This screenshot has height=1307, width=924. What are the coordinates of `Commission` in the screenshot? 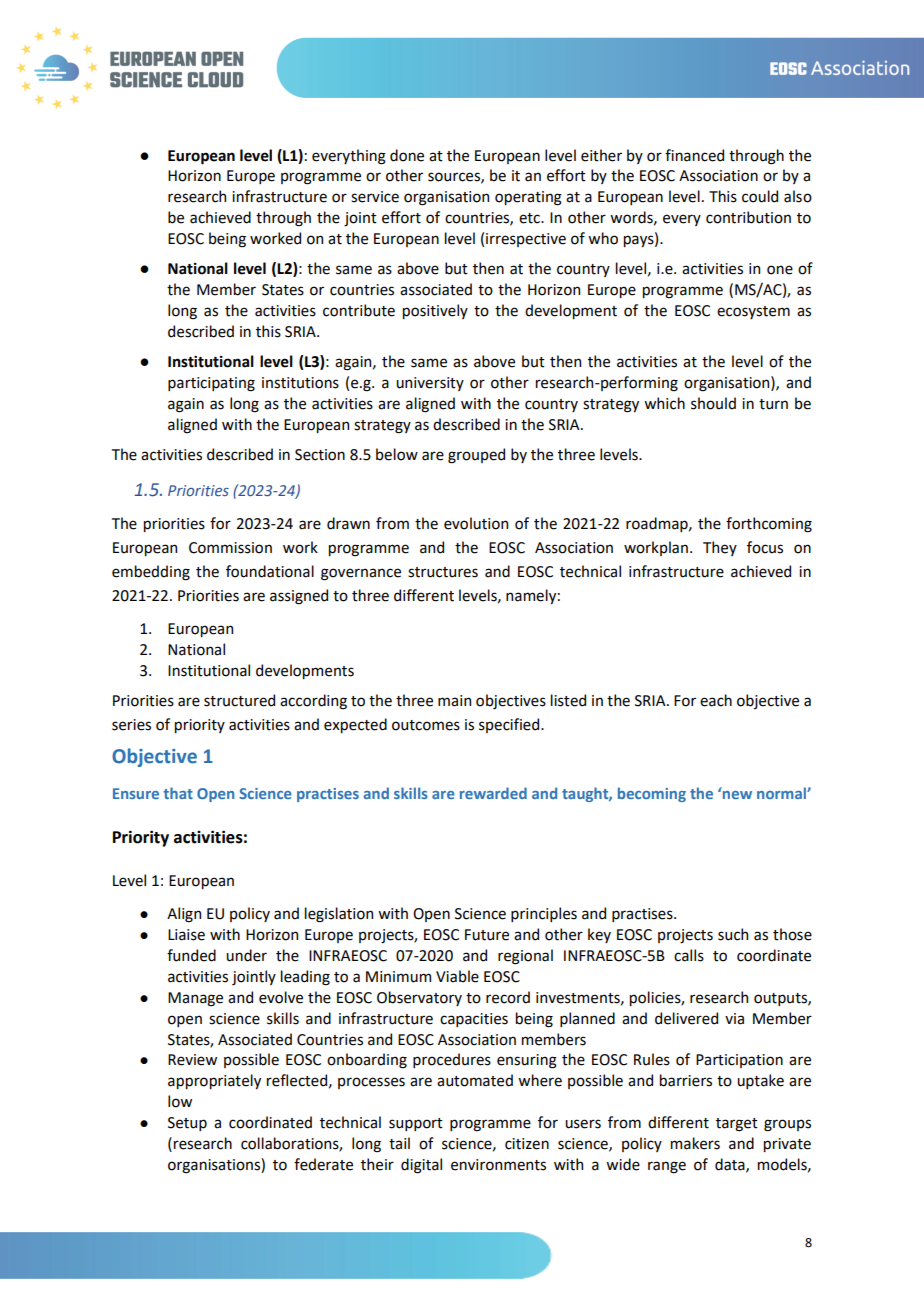 It's located at (230, 548).
